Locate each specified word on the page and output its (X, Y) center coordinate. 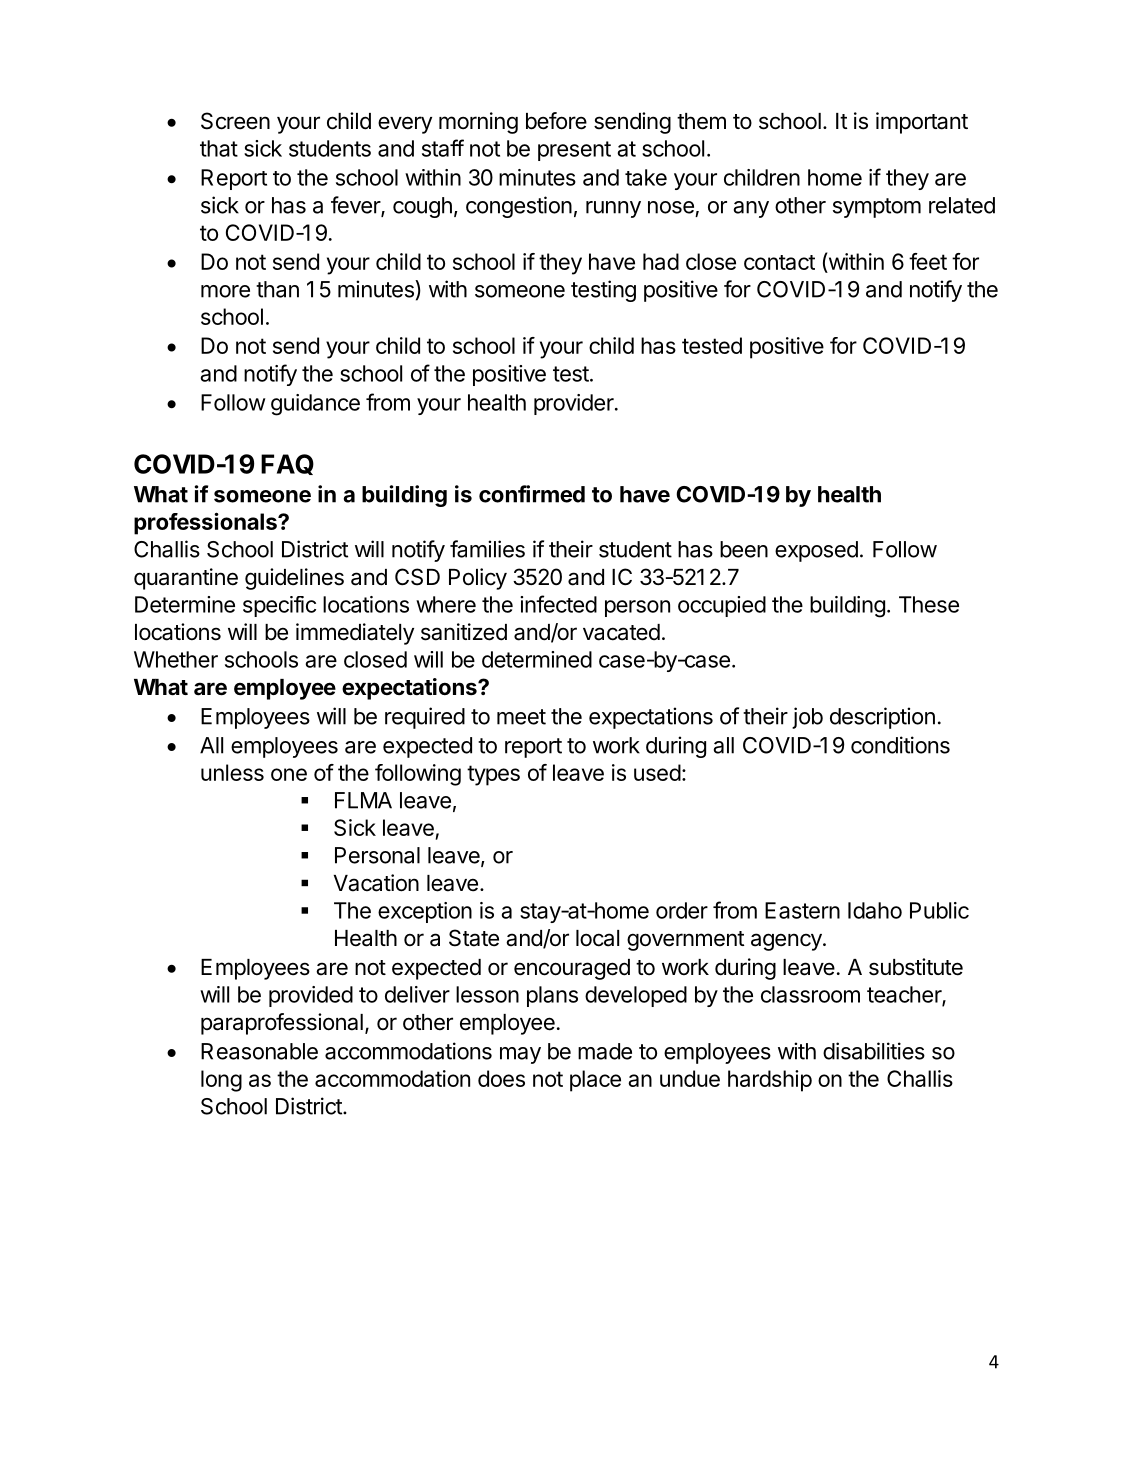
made (605, 1051)
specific (279, 606)
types (493, 775)
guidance (315, 405)
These (929, 604)
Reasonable (259, 1051)
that (219, 148)
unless (232, 772)
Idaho (875, 910)
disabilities (874, 1051)
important (922, 123)
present (574, 151)
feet (928, 261)
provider (574, 404)
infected (558, 604)
